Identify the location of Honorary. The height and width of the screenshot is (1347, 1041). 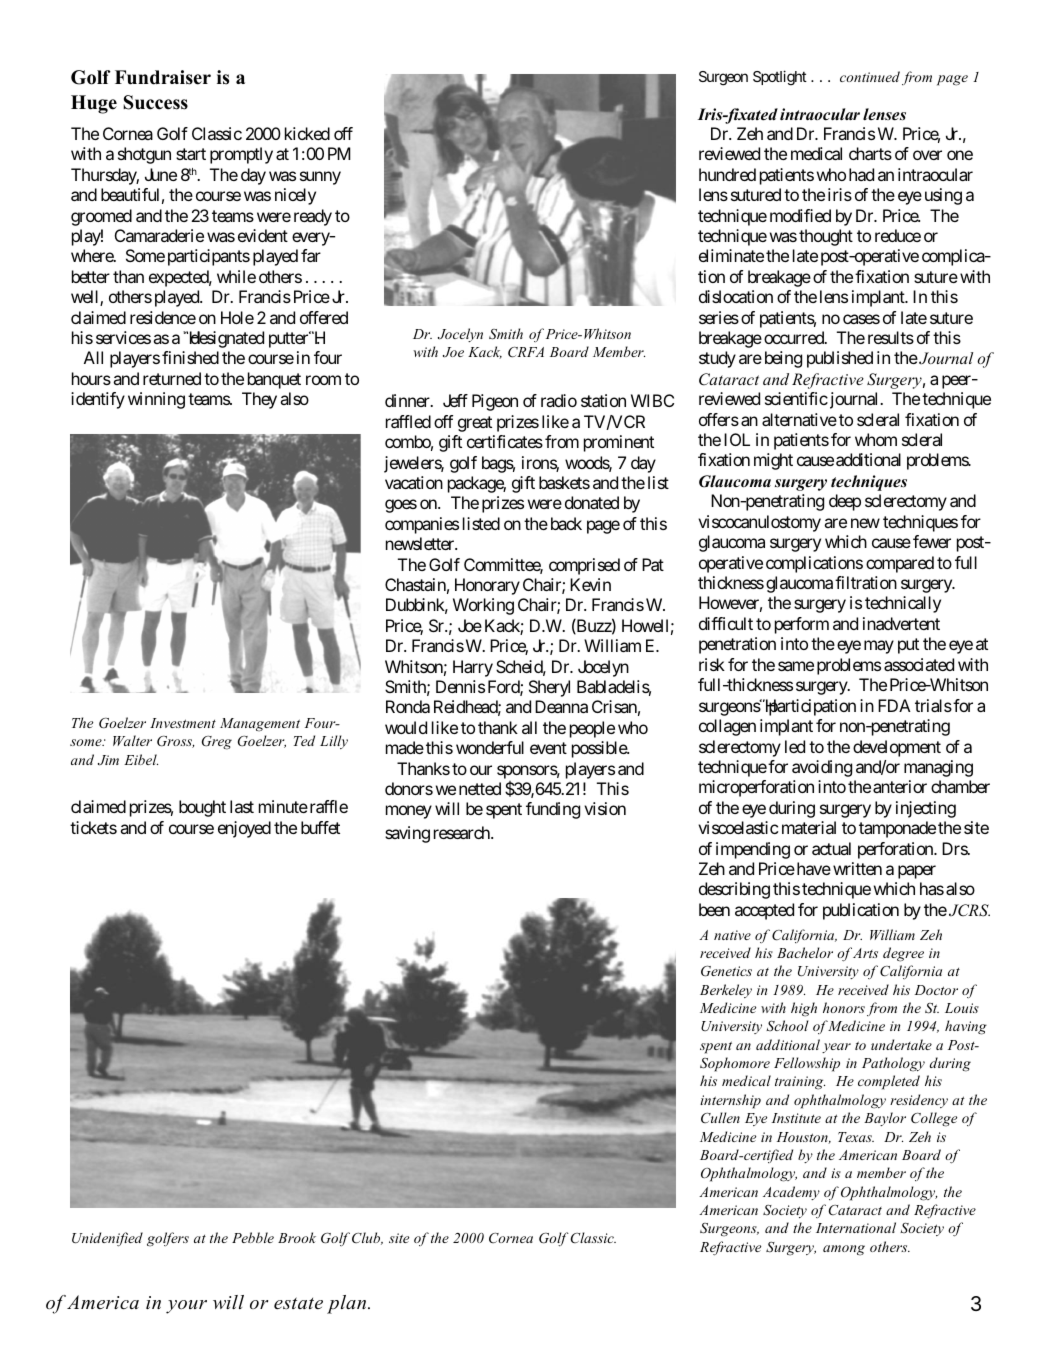
(487, 586).
